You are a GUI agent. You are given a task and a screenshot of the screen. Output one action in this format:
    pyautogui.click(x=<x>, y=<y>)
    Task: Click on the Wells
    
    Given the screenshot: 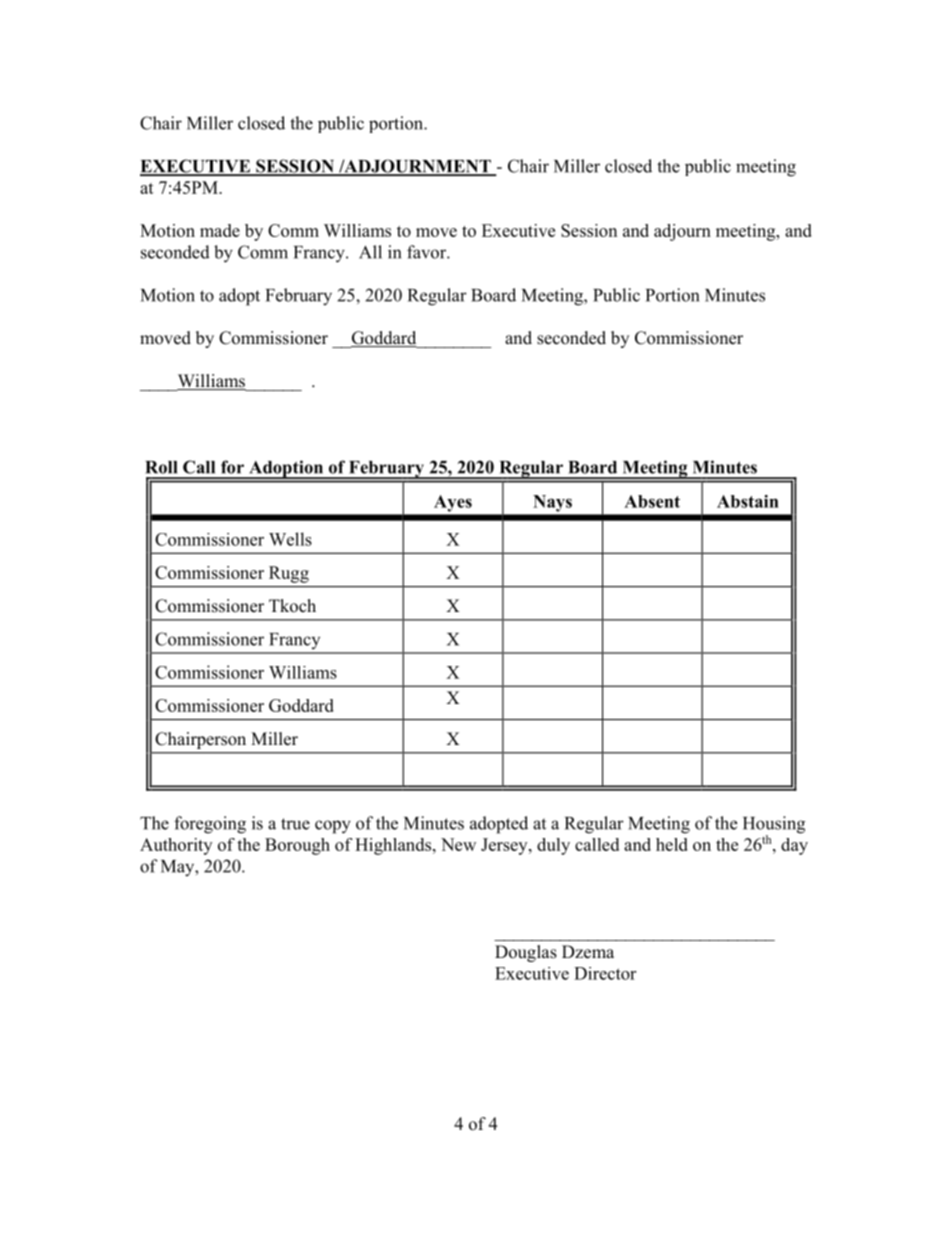 What is the action you would take?
    pyautogui.click(x=290, y=539)
